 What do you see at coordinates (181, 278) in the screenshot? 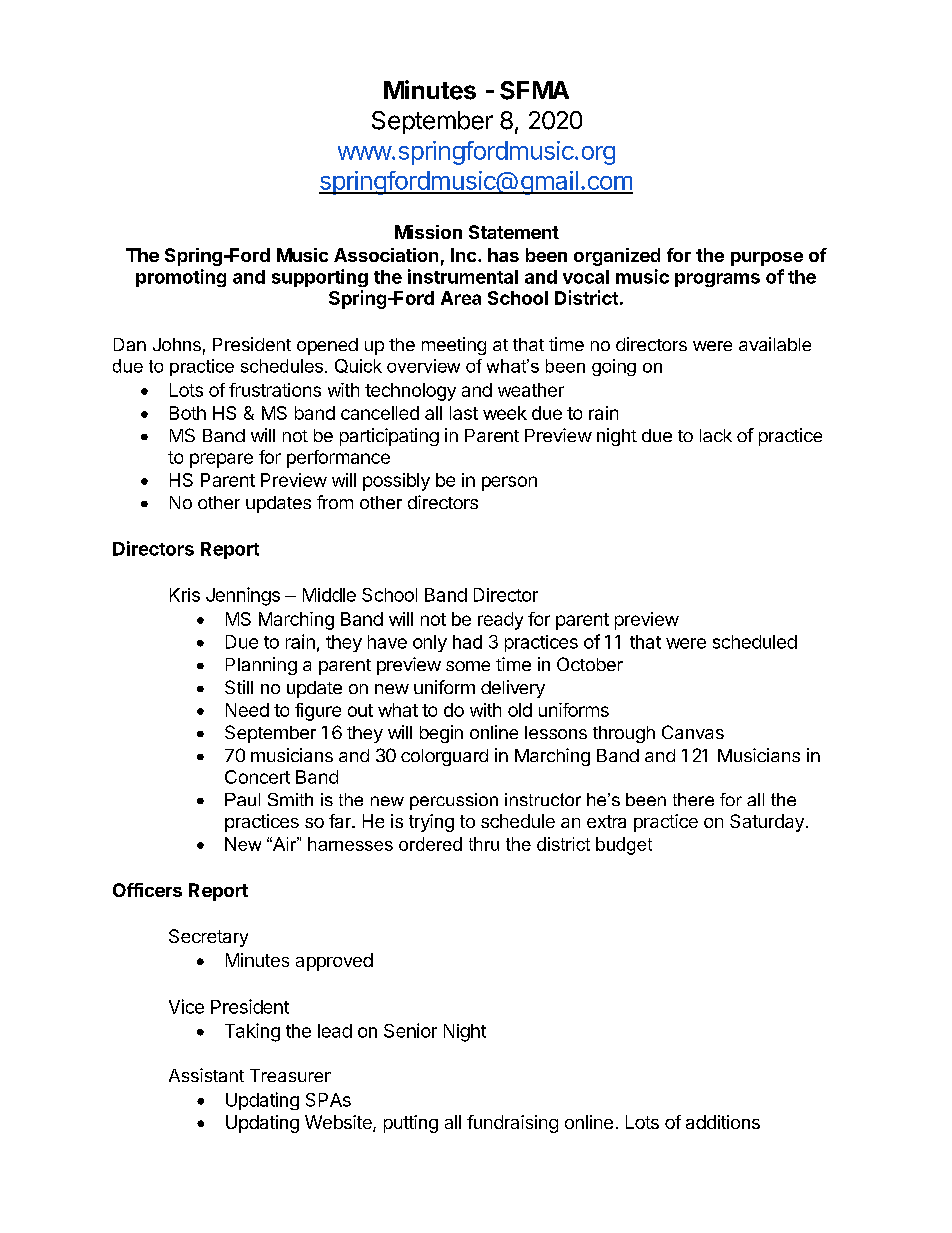
I see `promoting` at bounding box center [181, 278].
